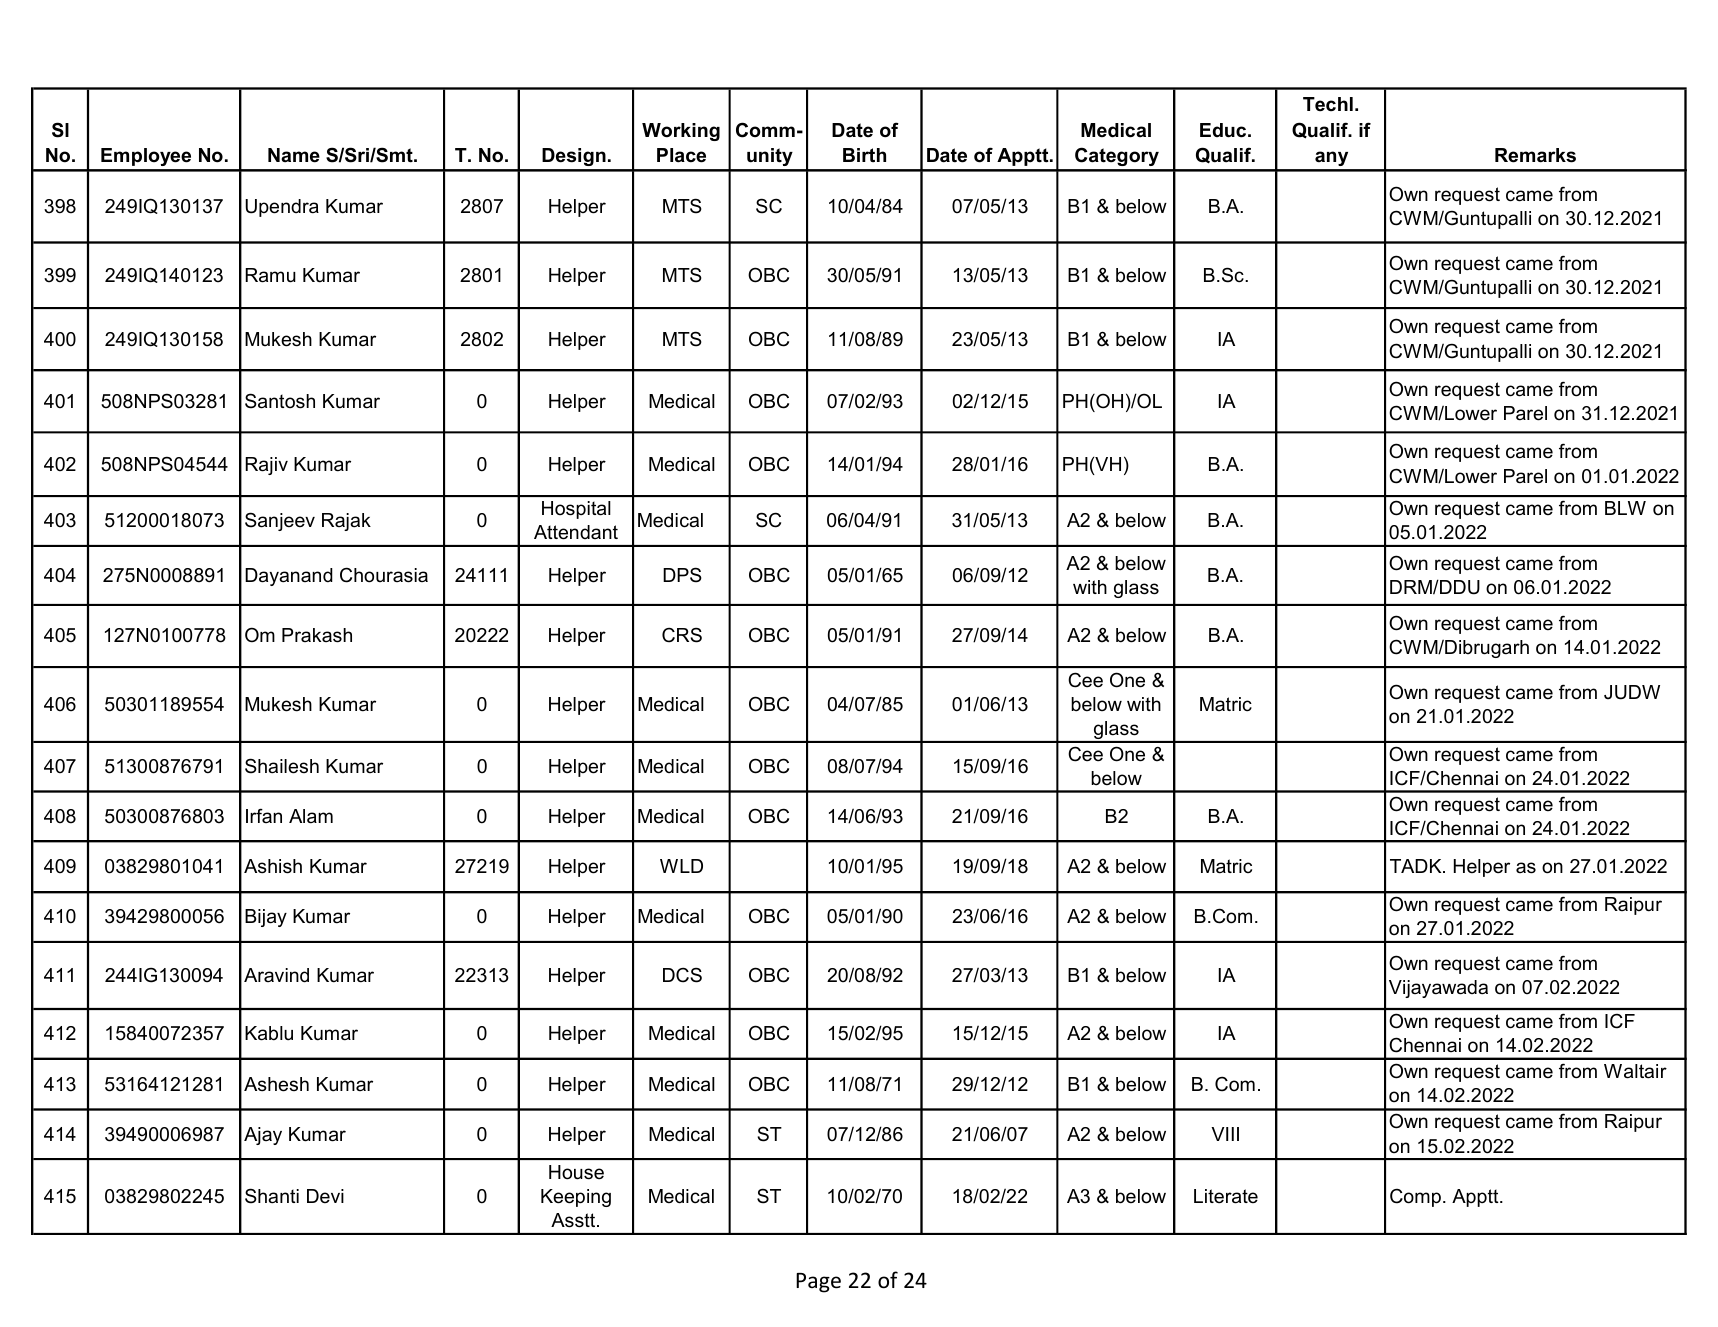 This screenshot has width=1718, height=1327. I want to click on Prakash, so click(317, 635).
